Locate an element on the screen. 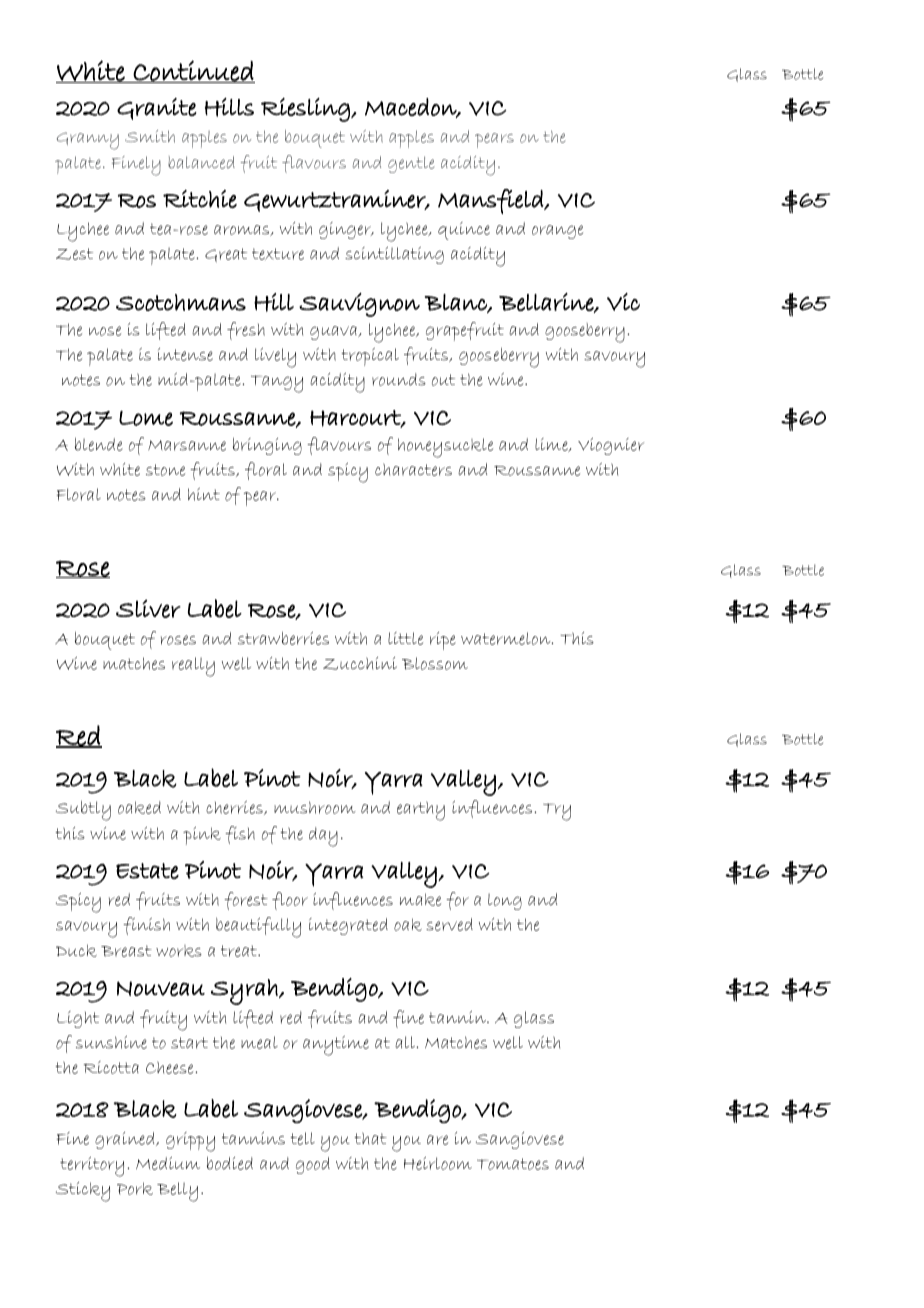 The image size is (924, 1308). Try is located at coordinates (557, 812).
